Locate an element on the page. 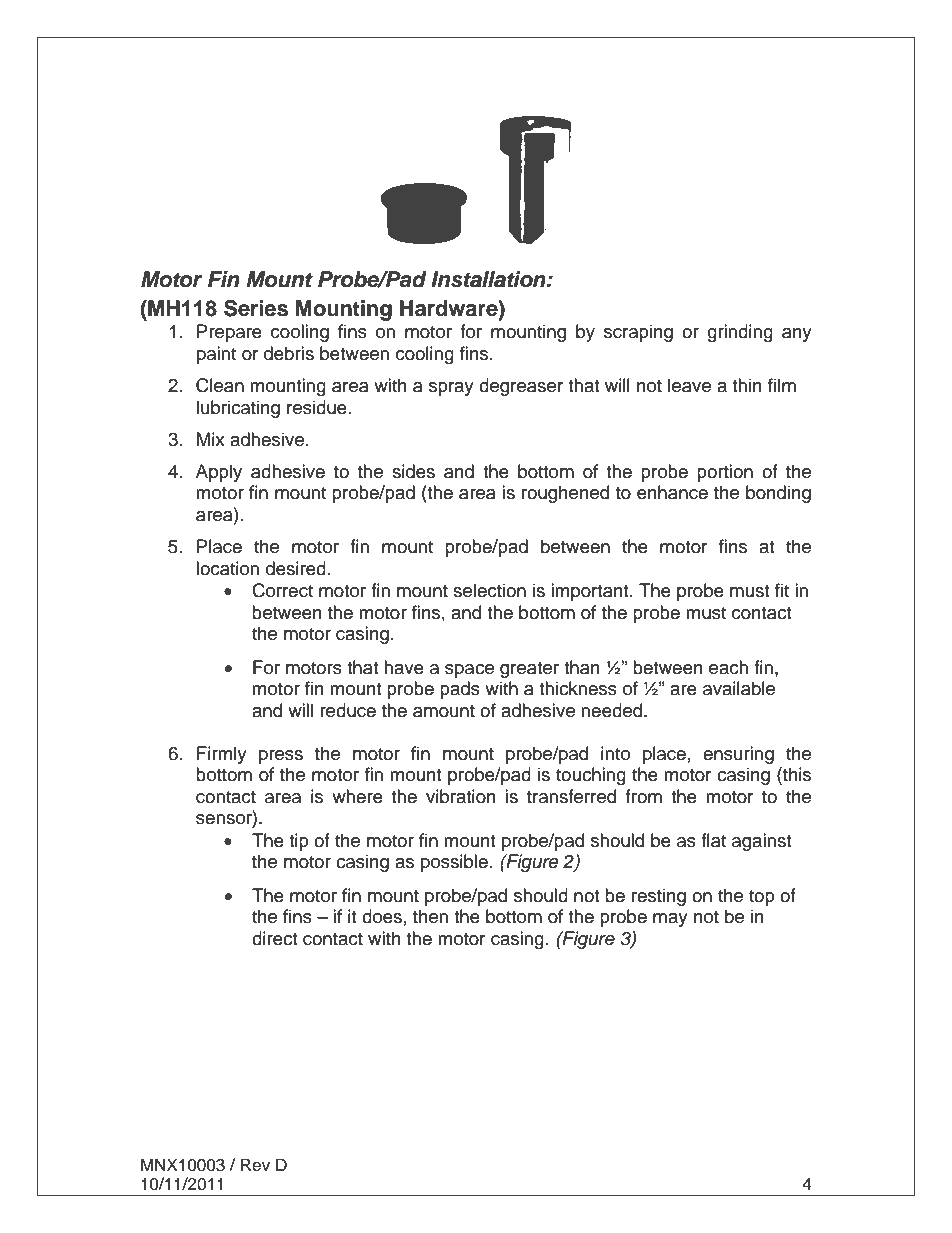 The height and width of the page is (1233, 952). may is located at coordinates (670, 920).
